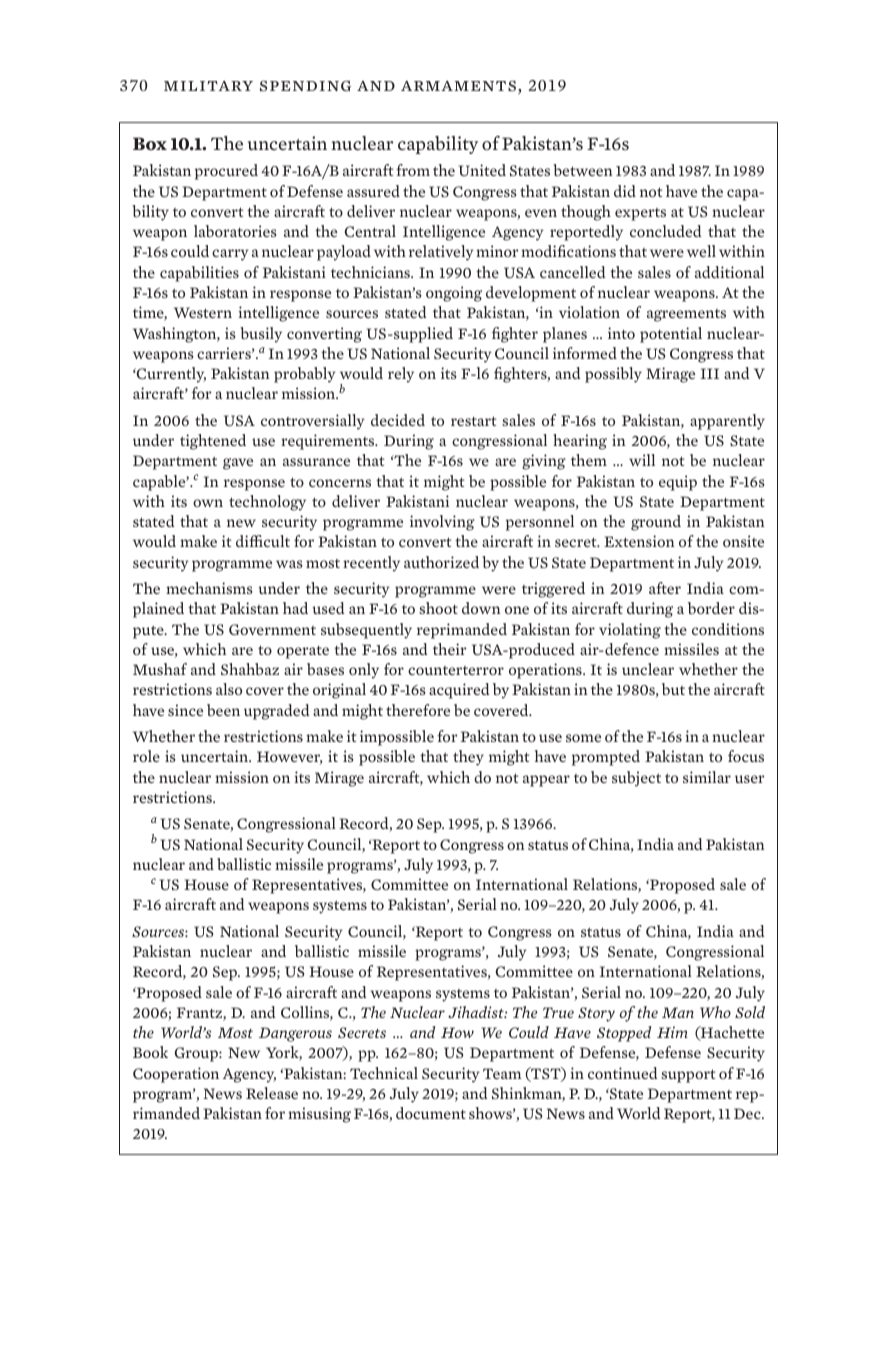 The width and height of the document is (896, 1345). Describe the element at coordinates (665, 588) in the document. I see `after` at that location.
